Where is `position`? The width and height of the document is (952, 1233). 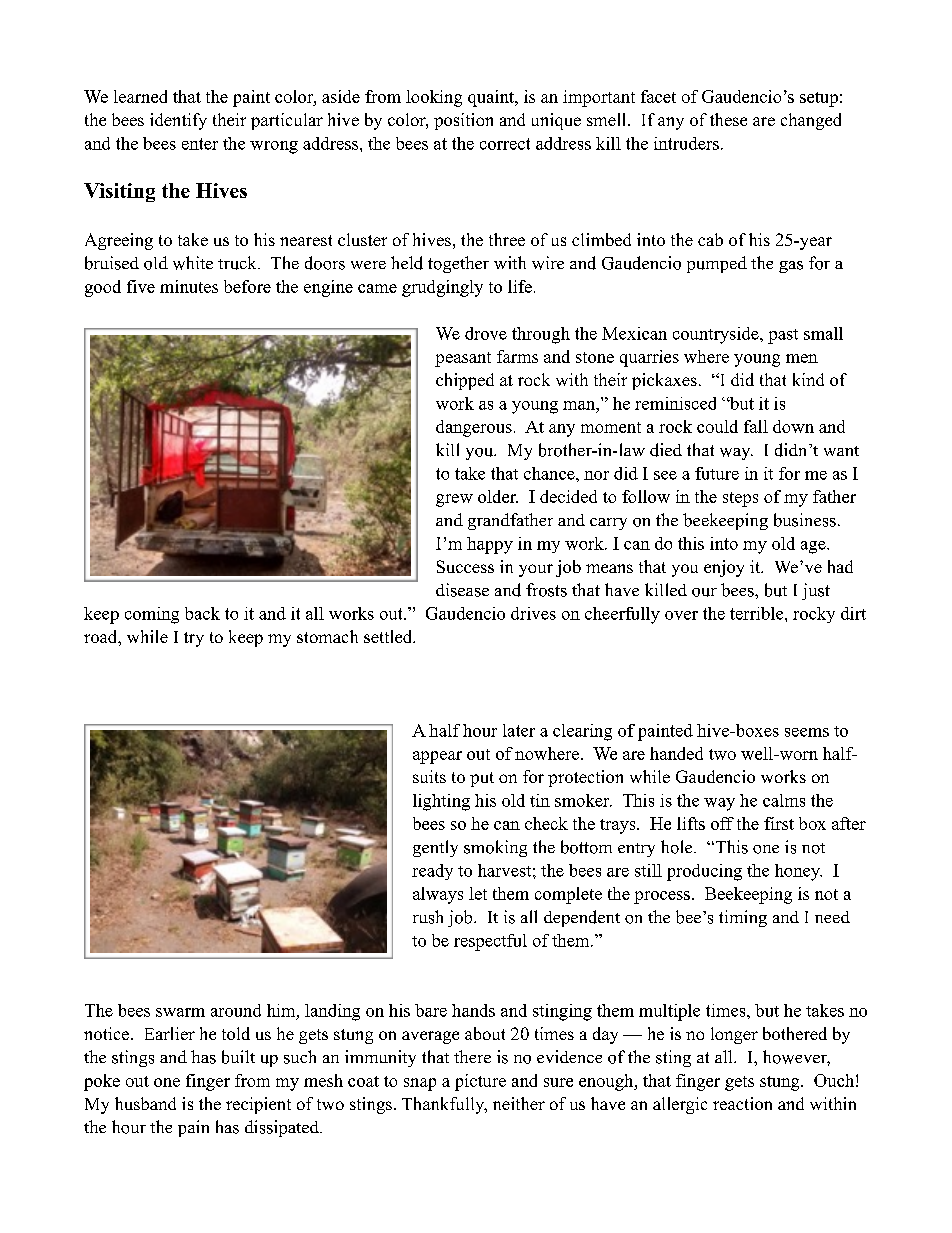
position is located at coordinates (463, 121).
